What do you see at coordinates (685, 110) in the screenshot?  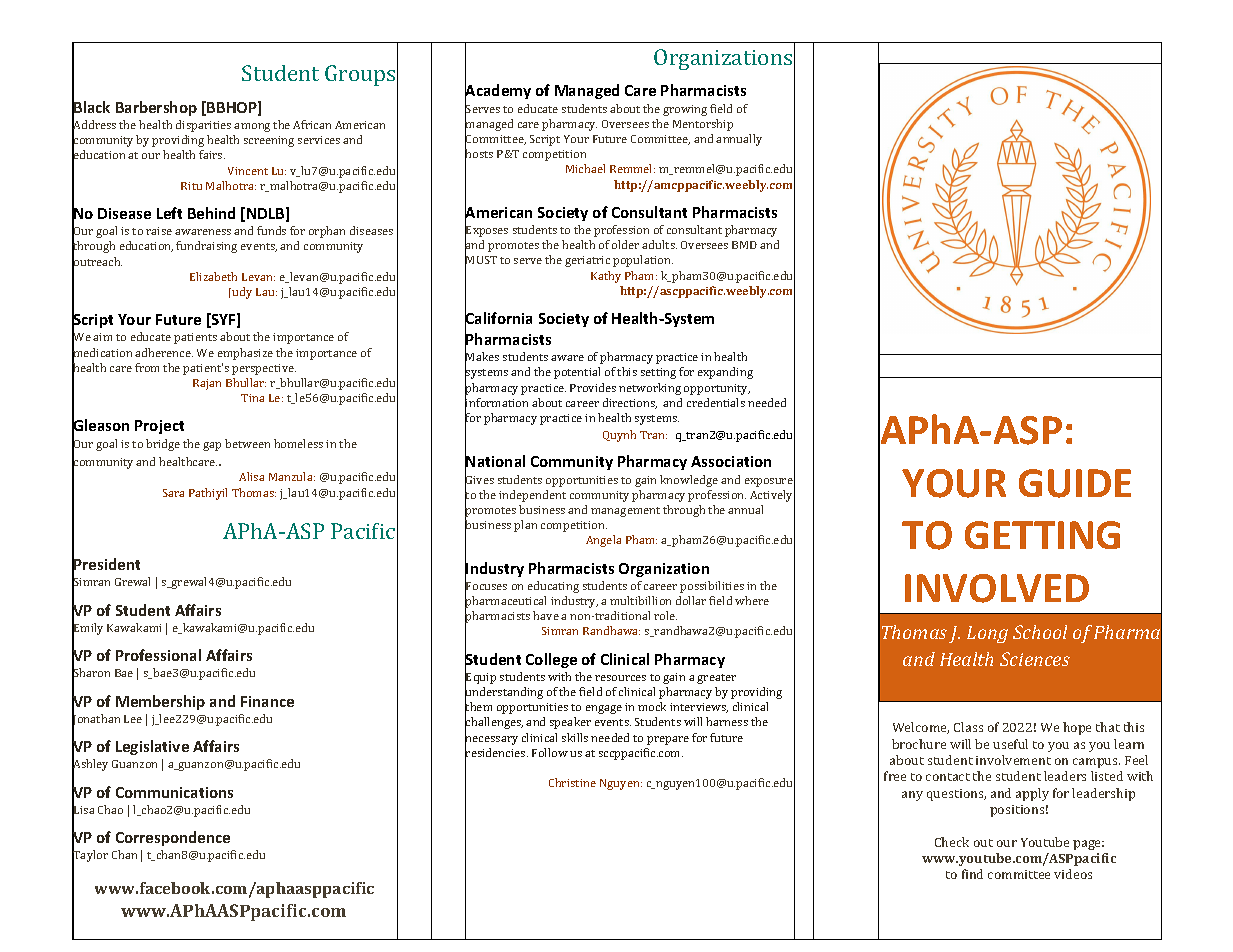 I see `growing` at bounding box center [685, 110].
